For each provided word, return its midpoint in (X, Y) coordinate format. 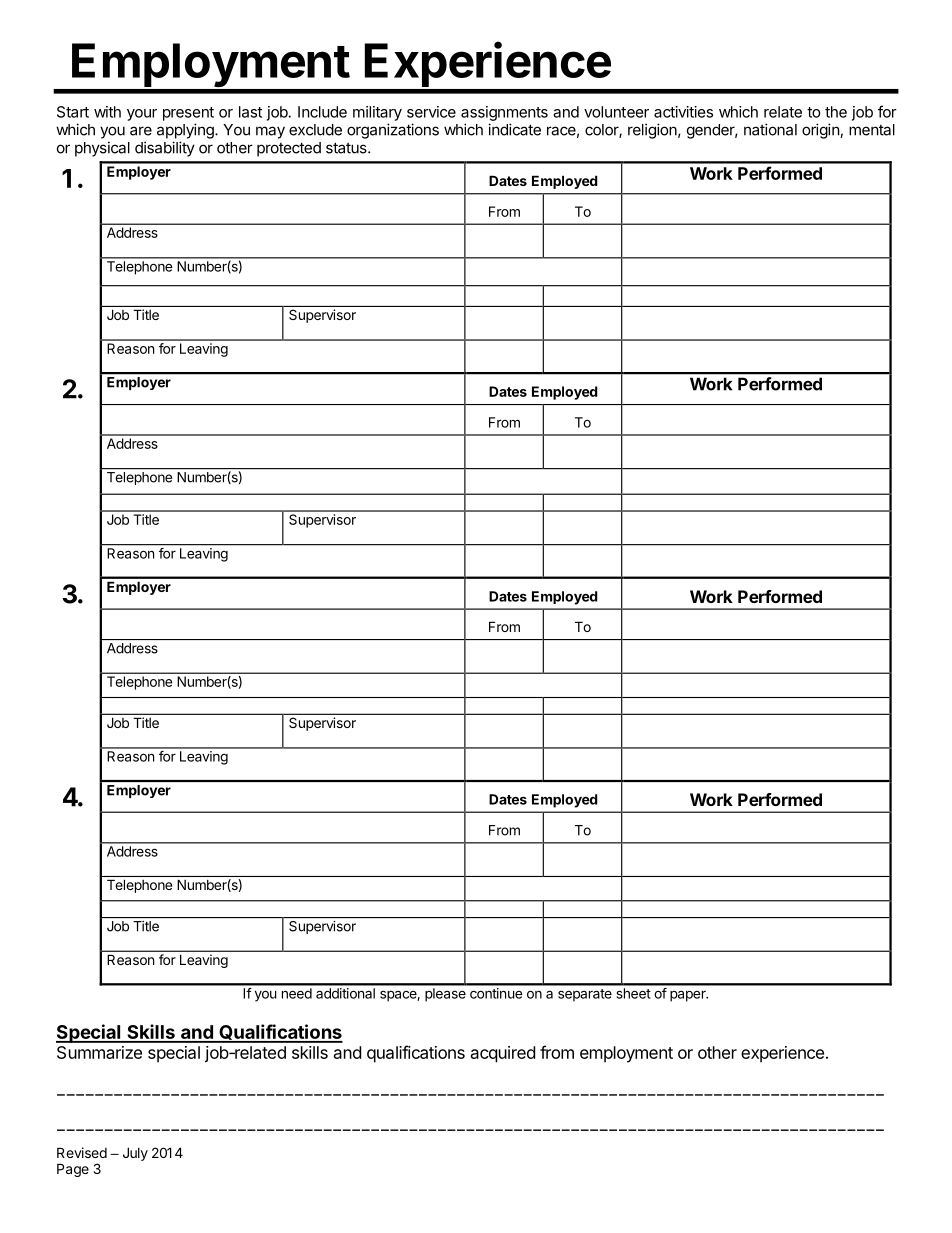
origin (821, 131)
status (347, 148)
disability (165, 149)
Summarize (99, 1052)
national (770, 129)
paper (689, 996)
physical (102, 149)
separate (585, 995)
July (135, 1154)
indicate (514, 129)
